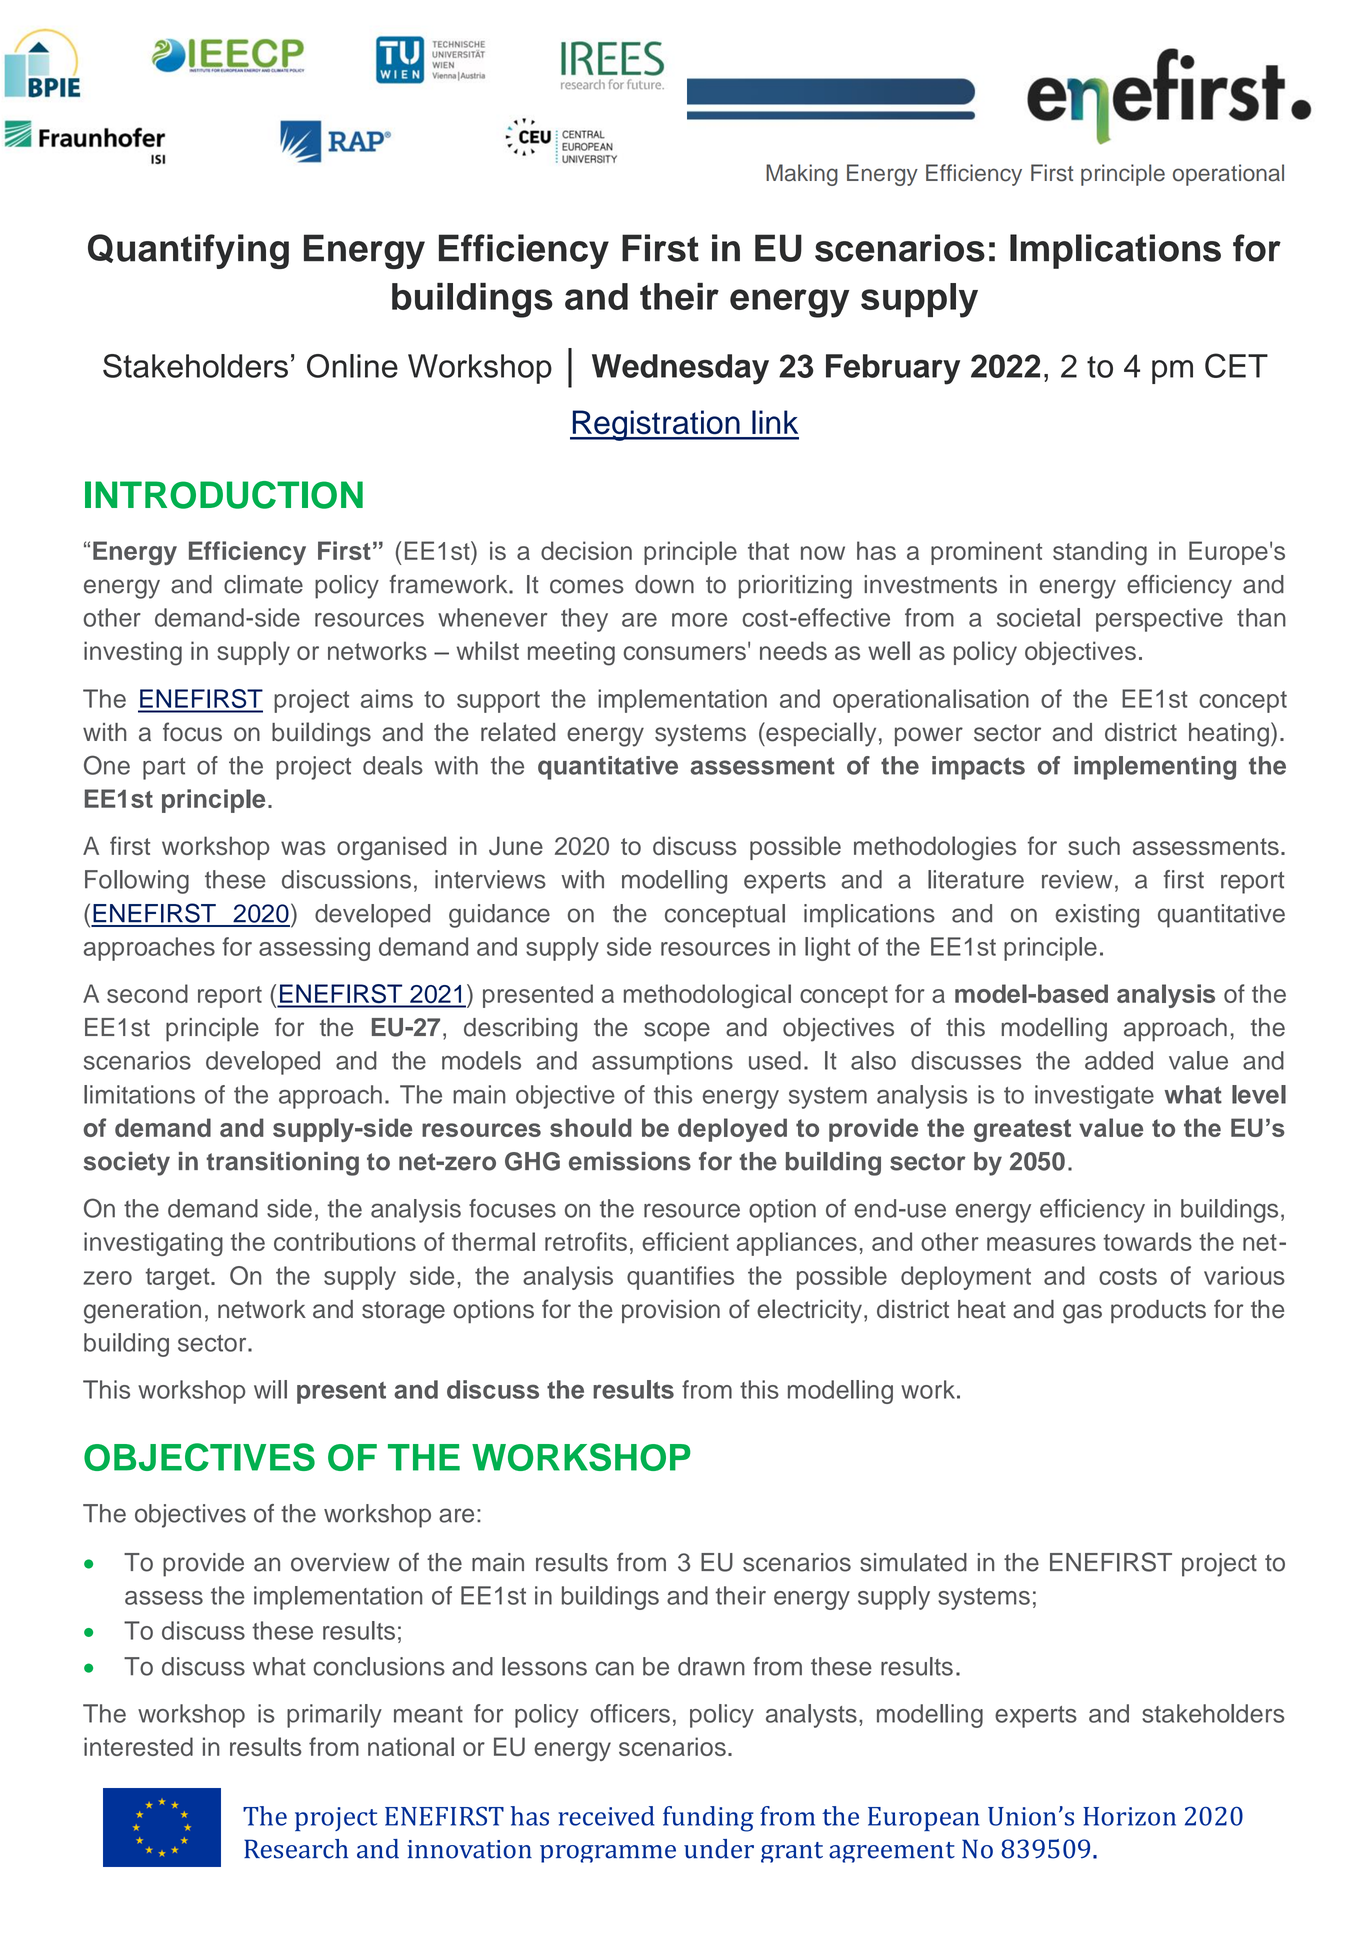 This document has width=1369, height=1937. I want to click on Research, so click(296, 1849).
